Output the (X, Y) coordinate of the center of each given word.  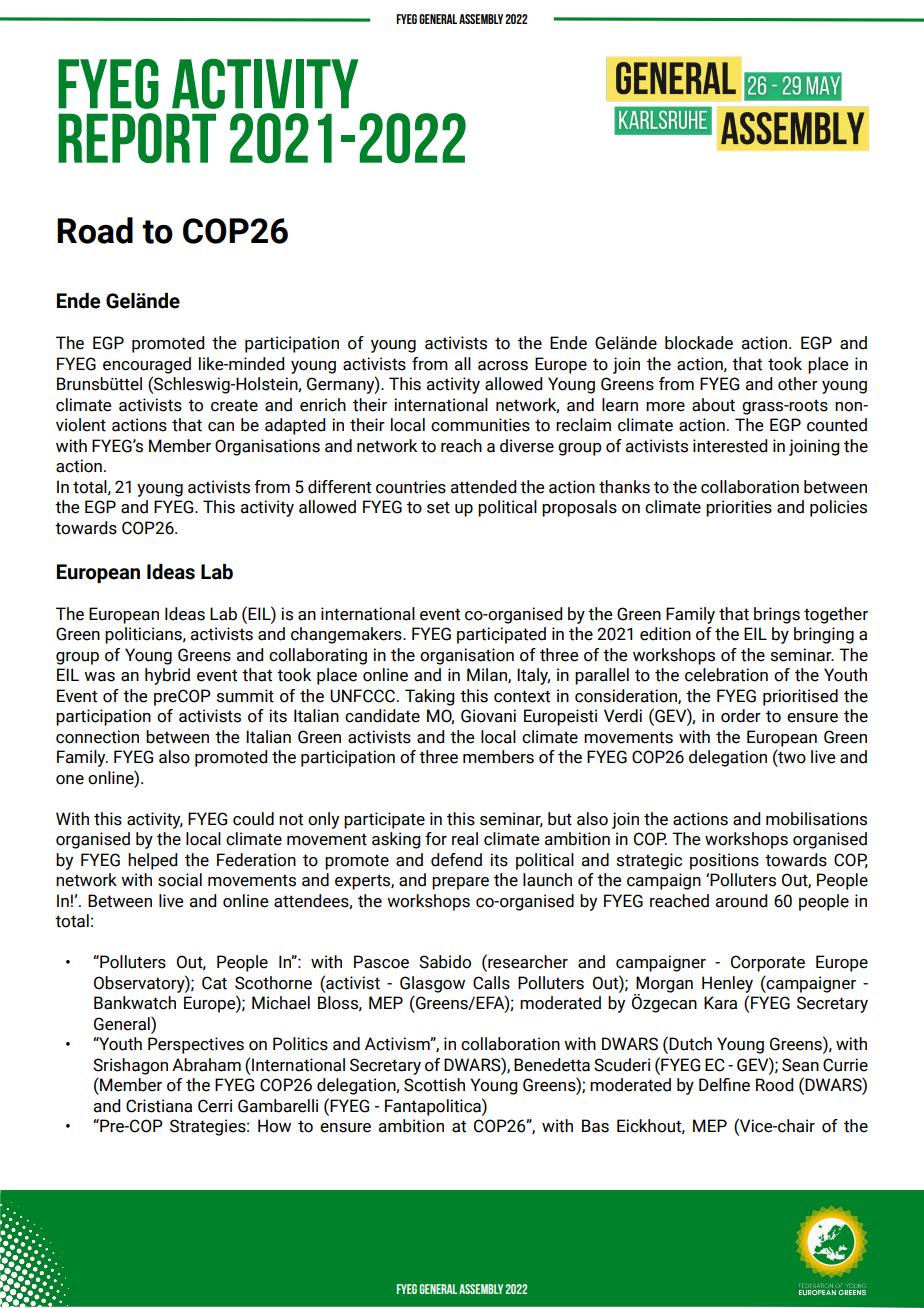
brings (777, 615)
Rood (774, 1085)
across (503, 366)
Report (137, 138)
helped (152, 861)
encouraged (147, 365)
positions (724, 861)
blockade (699, 343)
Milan (488, 675)
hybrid (167, 676)
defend (456, 860)
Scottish (434, 1085)
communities (480, 425)
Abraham (206, 1065)
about (713, 405)
